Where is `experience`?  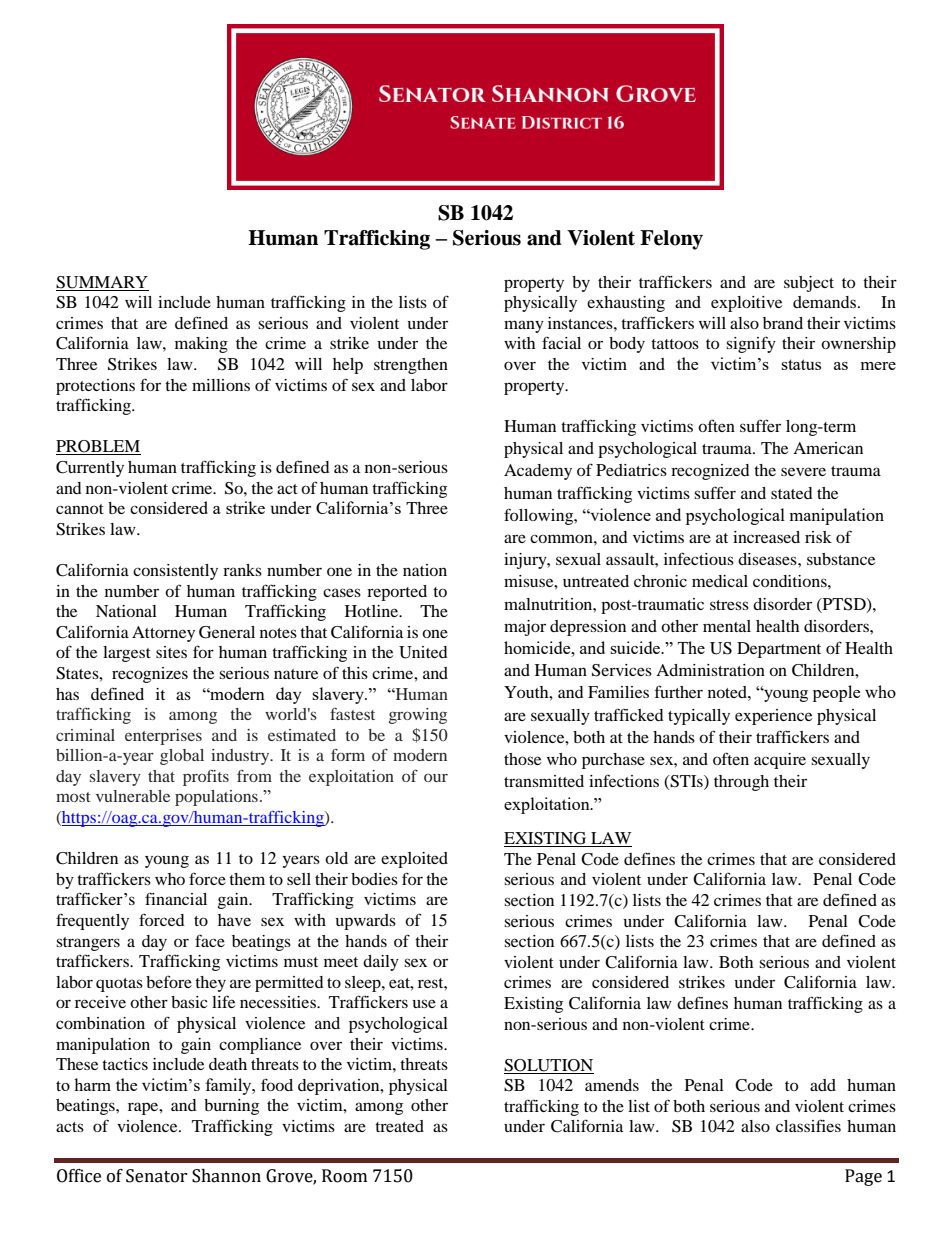 experience is located at coordinates (773, 717).
